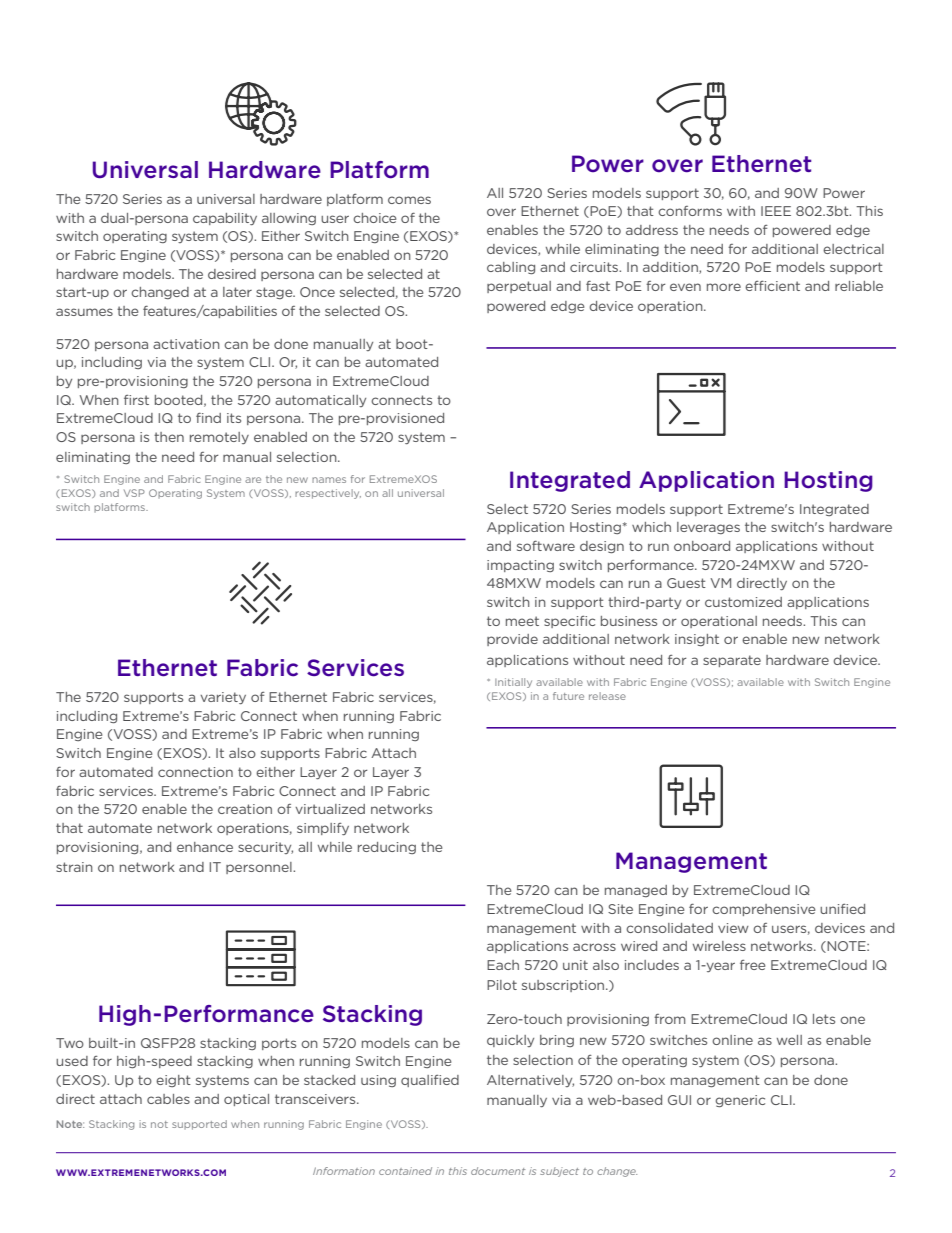 The image size is (952, 1233). Describe the element at coordinates (245, 809) in the image. I see `creation` at that location.
